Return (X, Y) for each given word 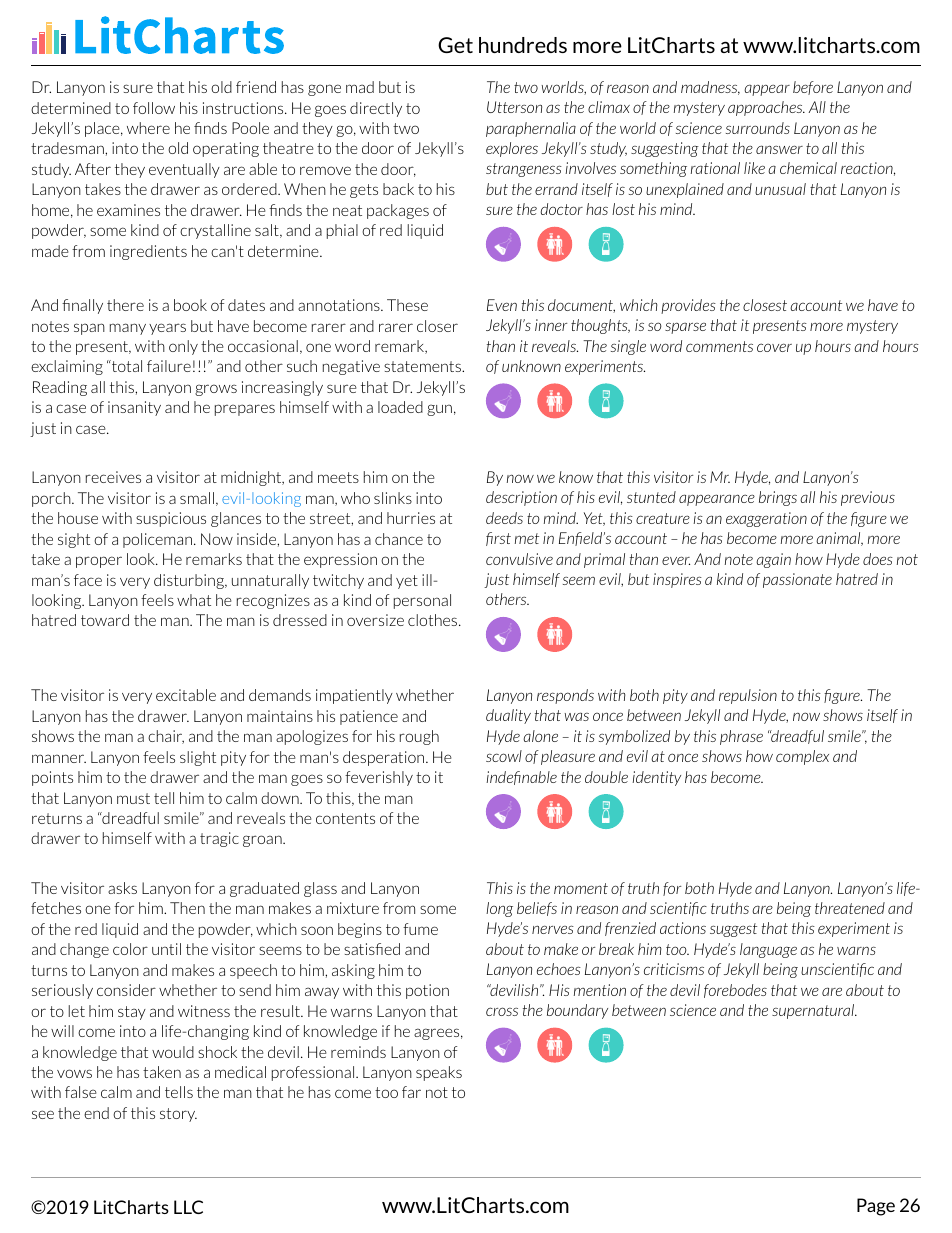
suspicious (171, 519)
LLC (188, 1207)
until (166, 949)
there (125, 305)
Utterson (514, 107)
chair (166, 737)
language (768, 950)
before (813, 88)
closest (765, 305)
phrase (741, 737)
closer (437, 326)
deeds (504, 518)
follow (154, 108)
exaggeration (766, 519)
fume (420, 929)
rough (419, 737)
